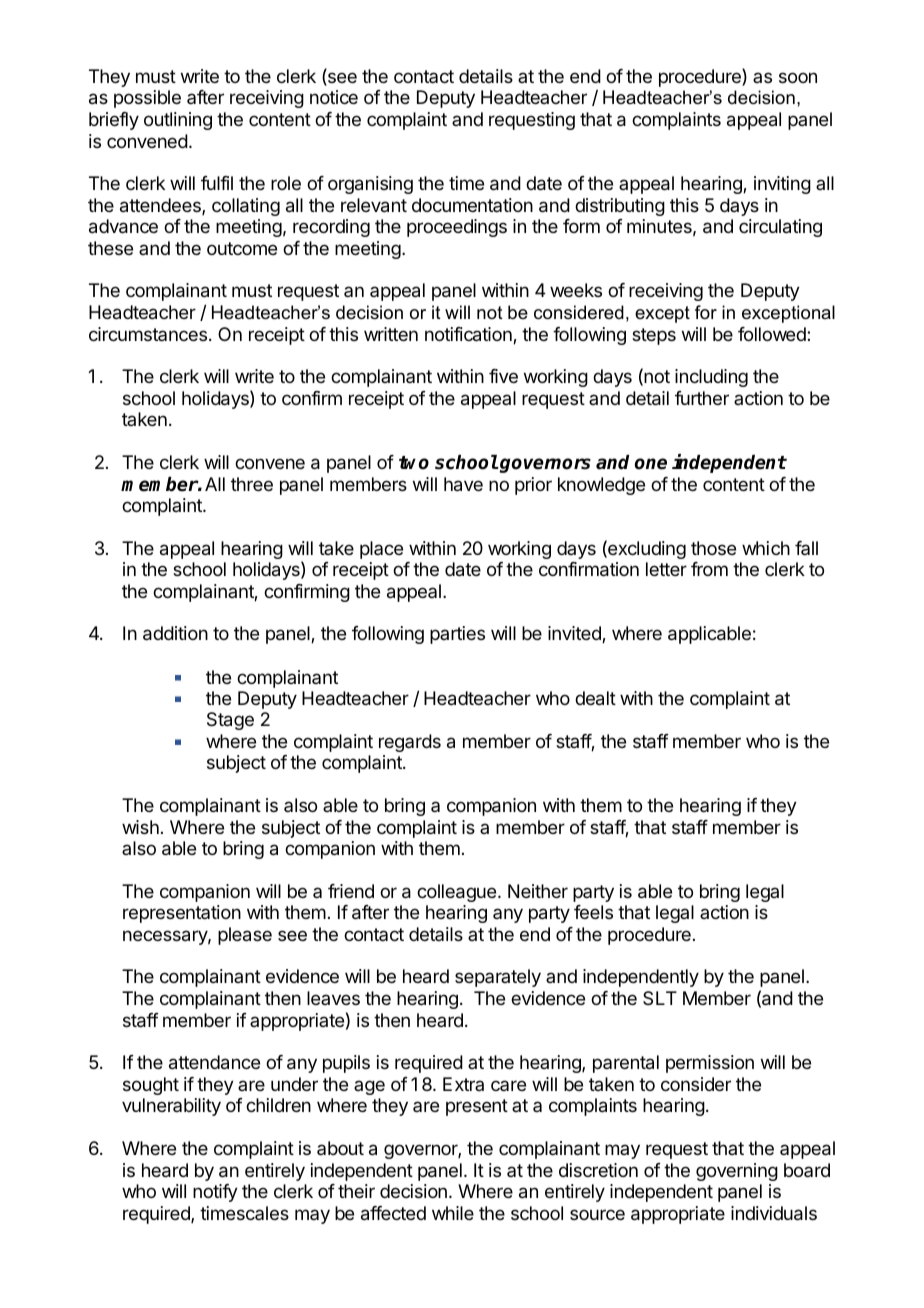 This screenshot has width=924, height=1308. Describe the element at coordinates (737, 1172) in the screenshot. I see `governing` at that location.
